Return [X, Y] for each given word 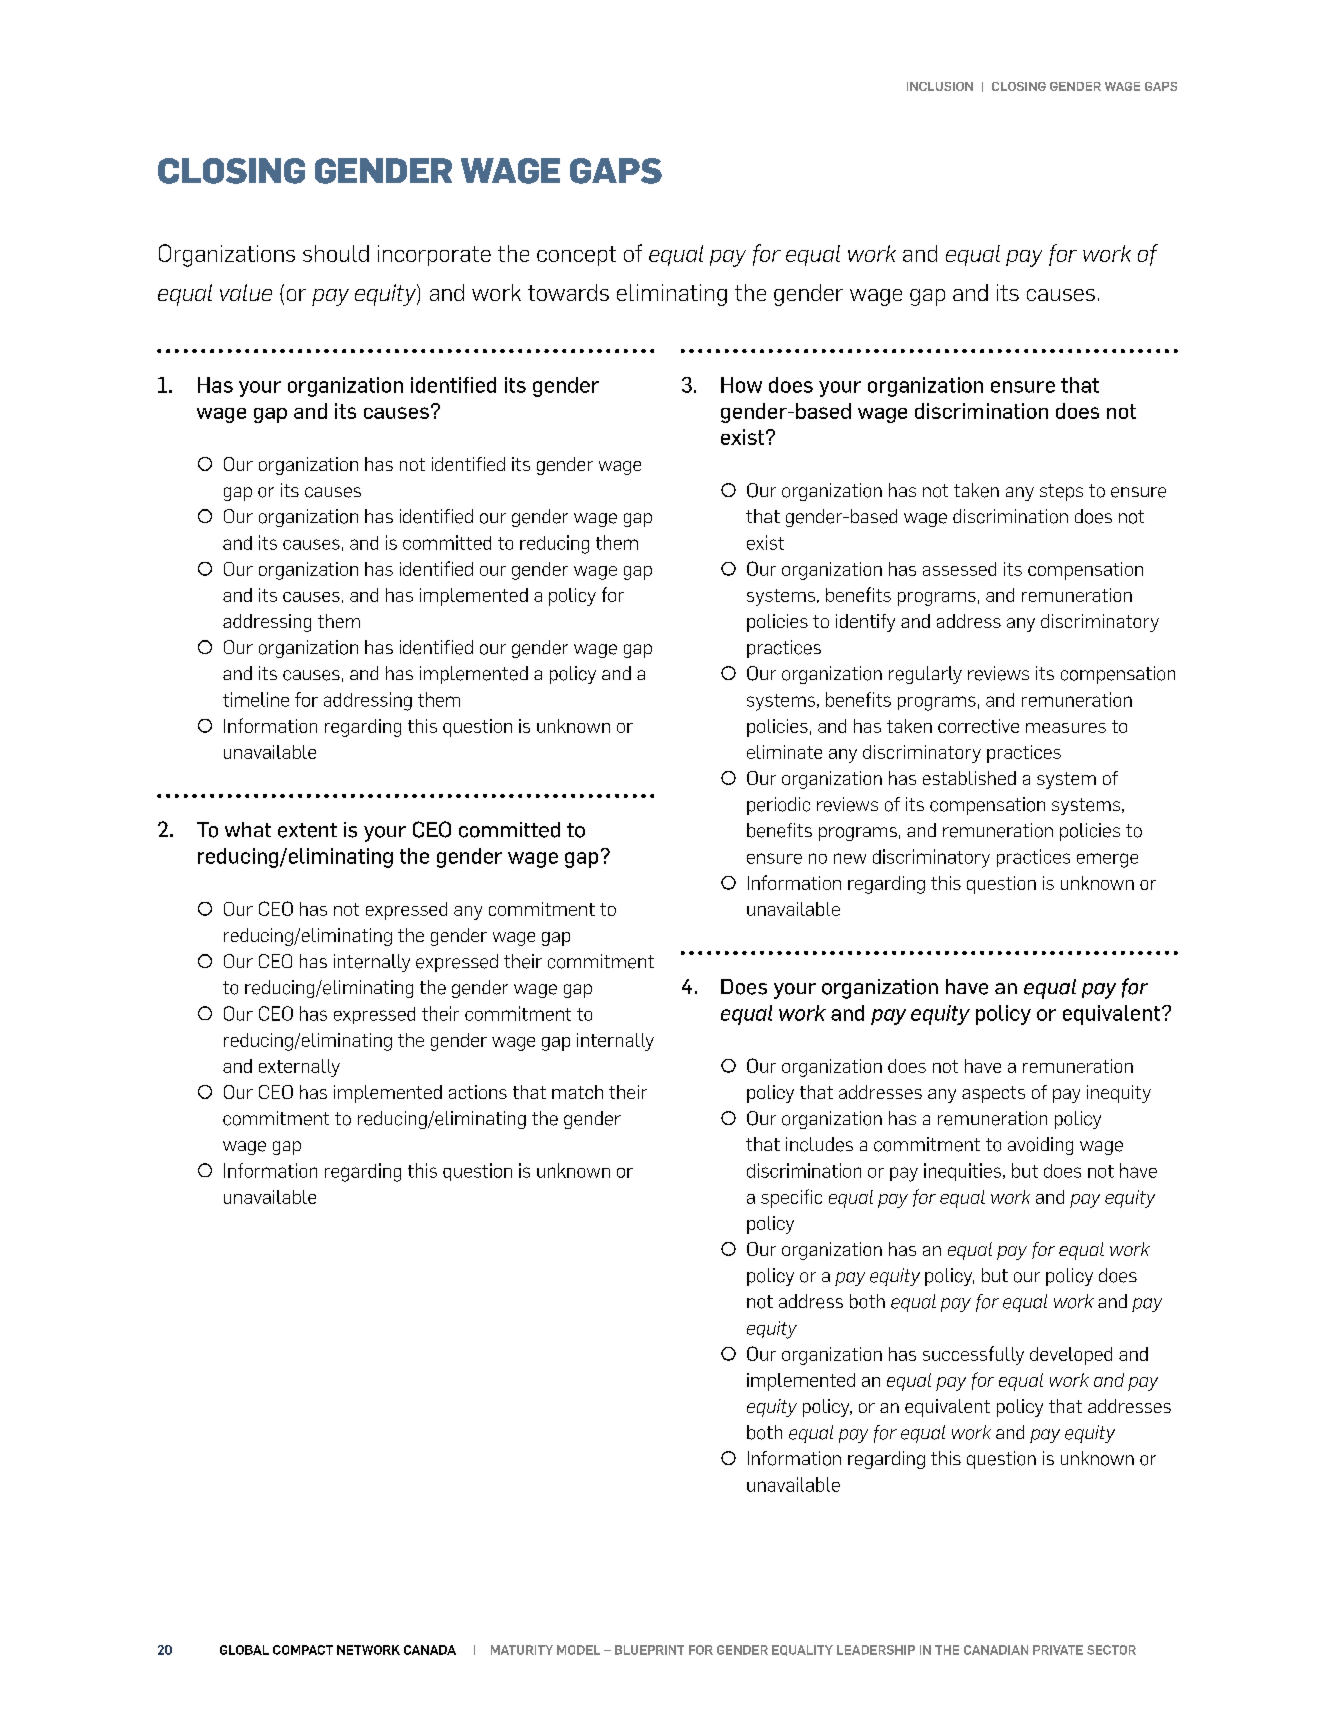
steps [1061, 492]
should [336, 253]
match [577, 1092]
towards [568, 292]
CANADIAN [996, 1650]
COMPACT [303, 1650]
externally [299, 1068]
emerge [1107, 860]
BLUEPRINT [649, 1650]
